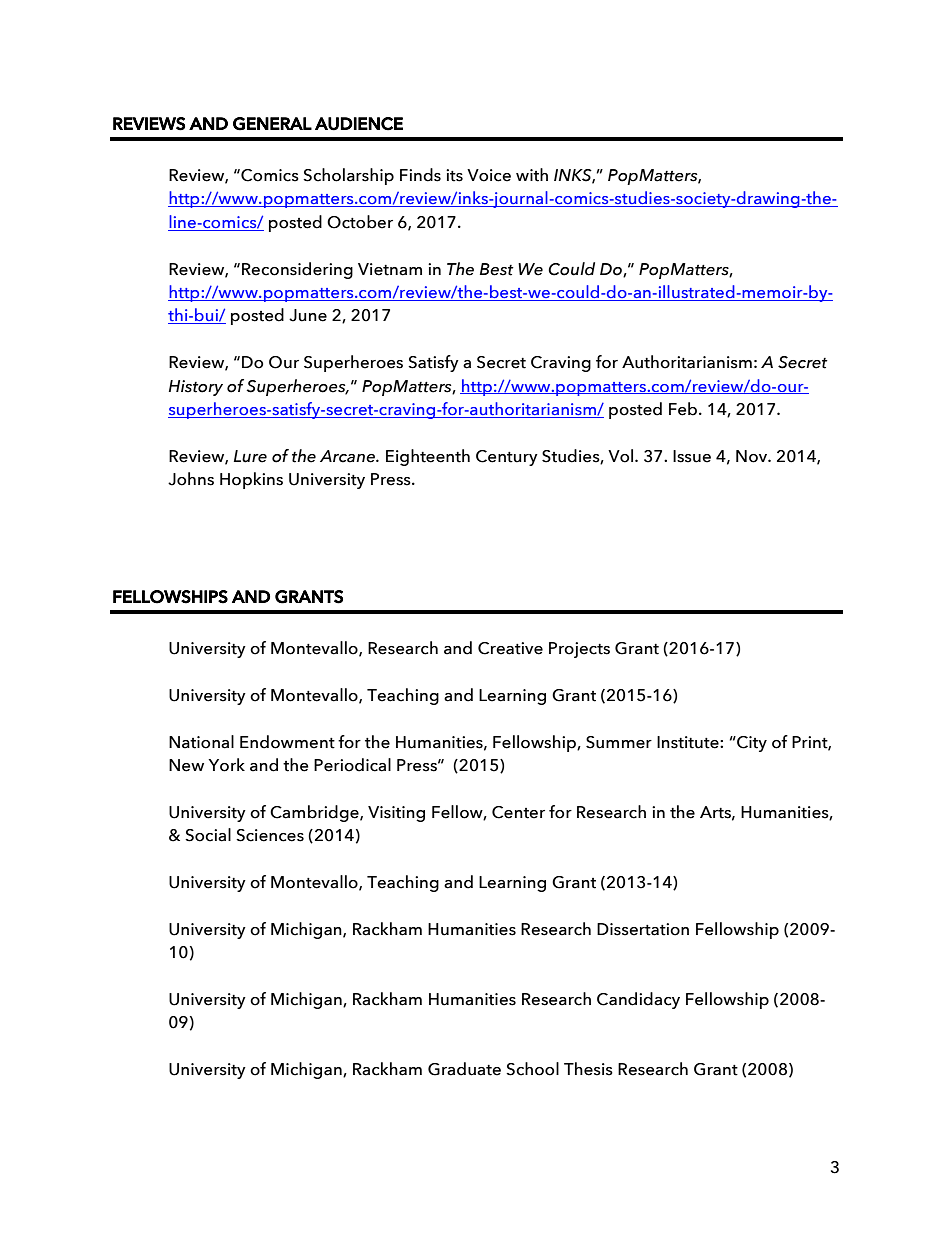  I want to click on GENERAL, so click(272, 124).
